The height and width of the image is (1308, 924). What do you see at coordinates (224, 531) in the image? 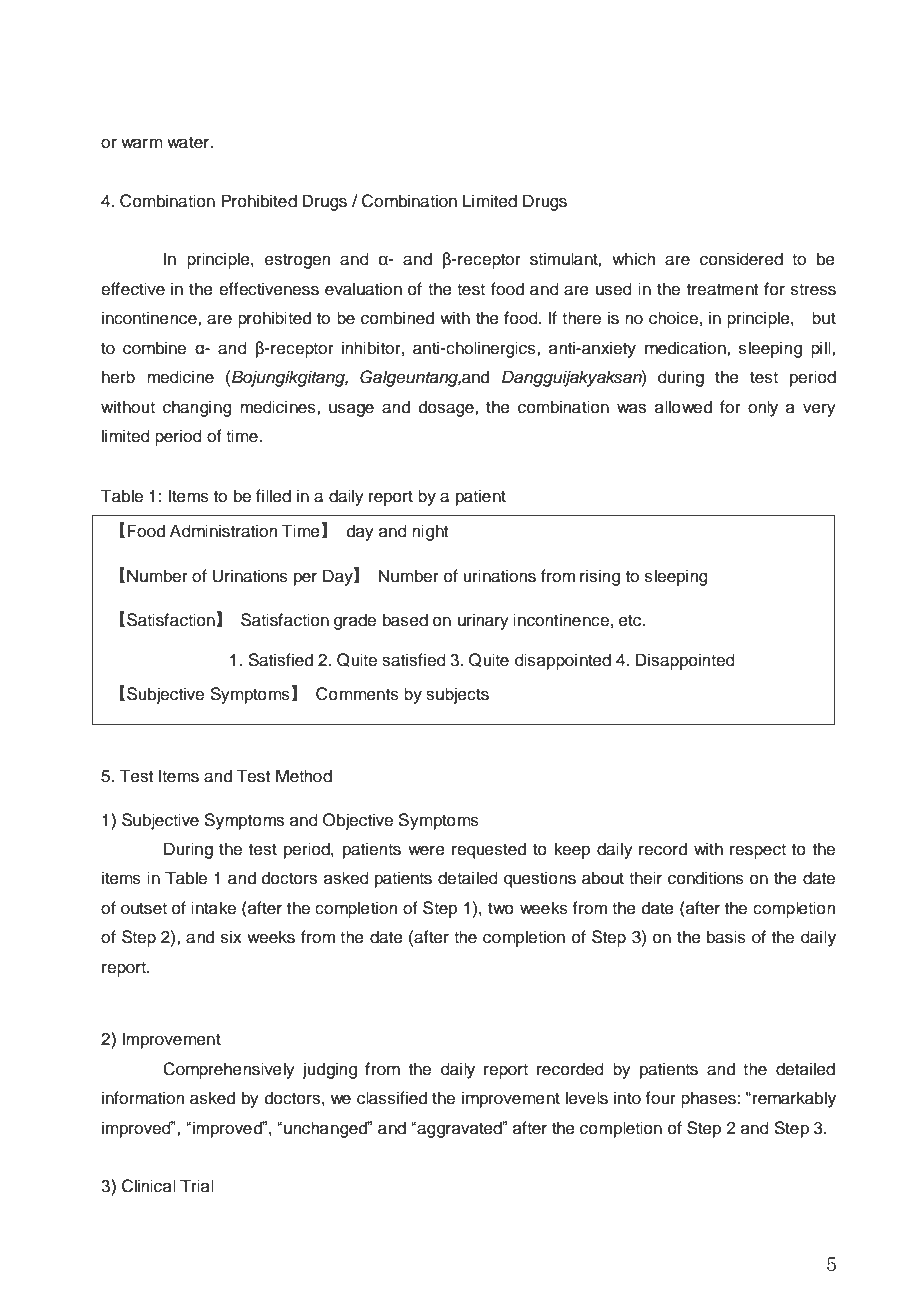
I see `Administration` at bounding box center [224, 531].
